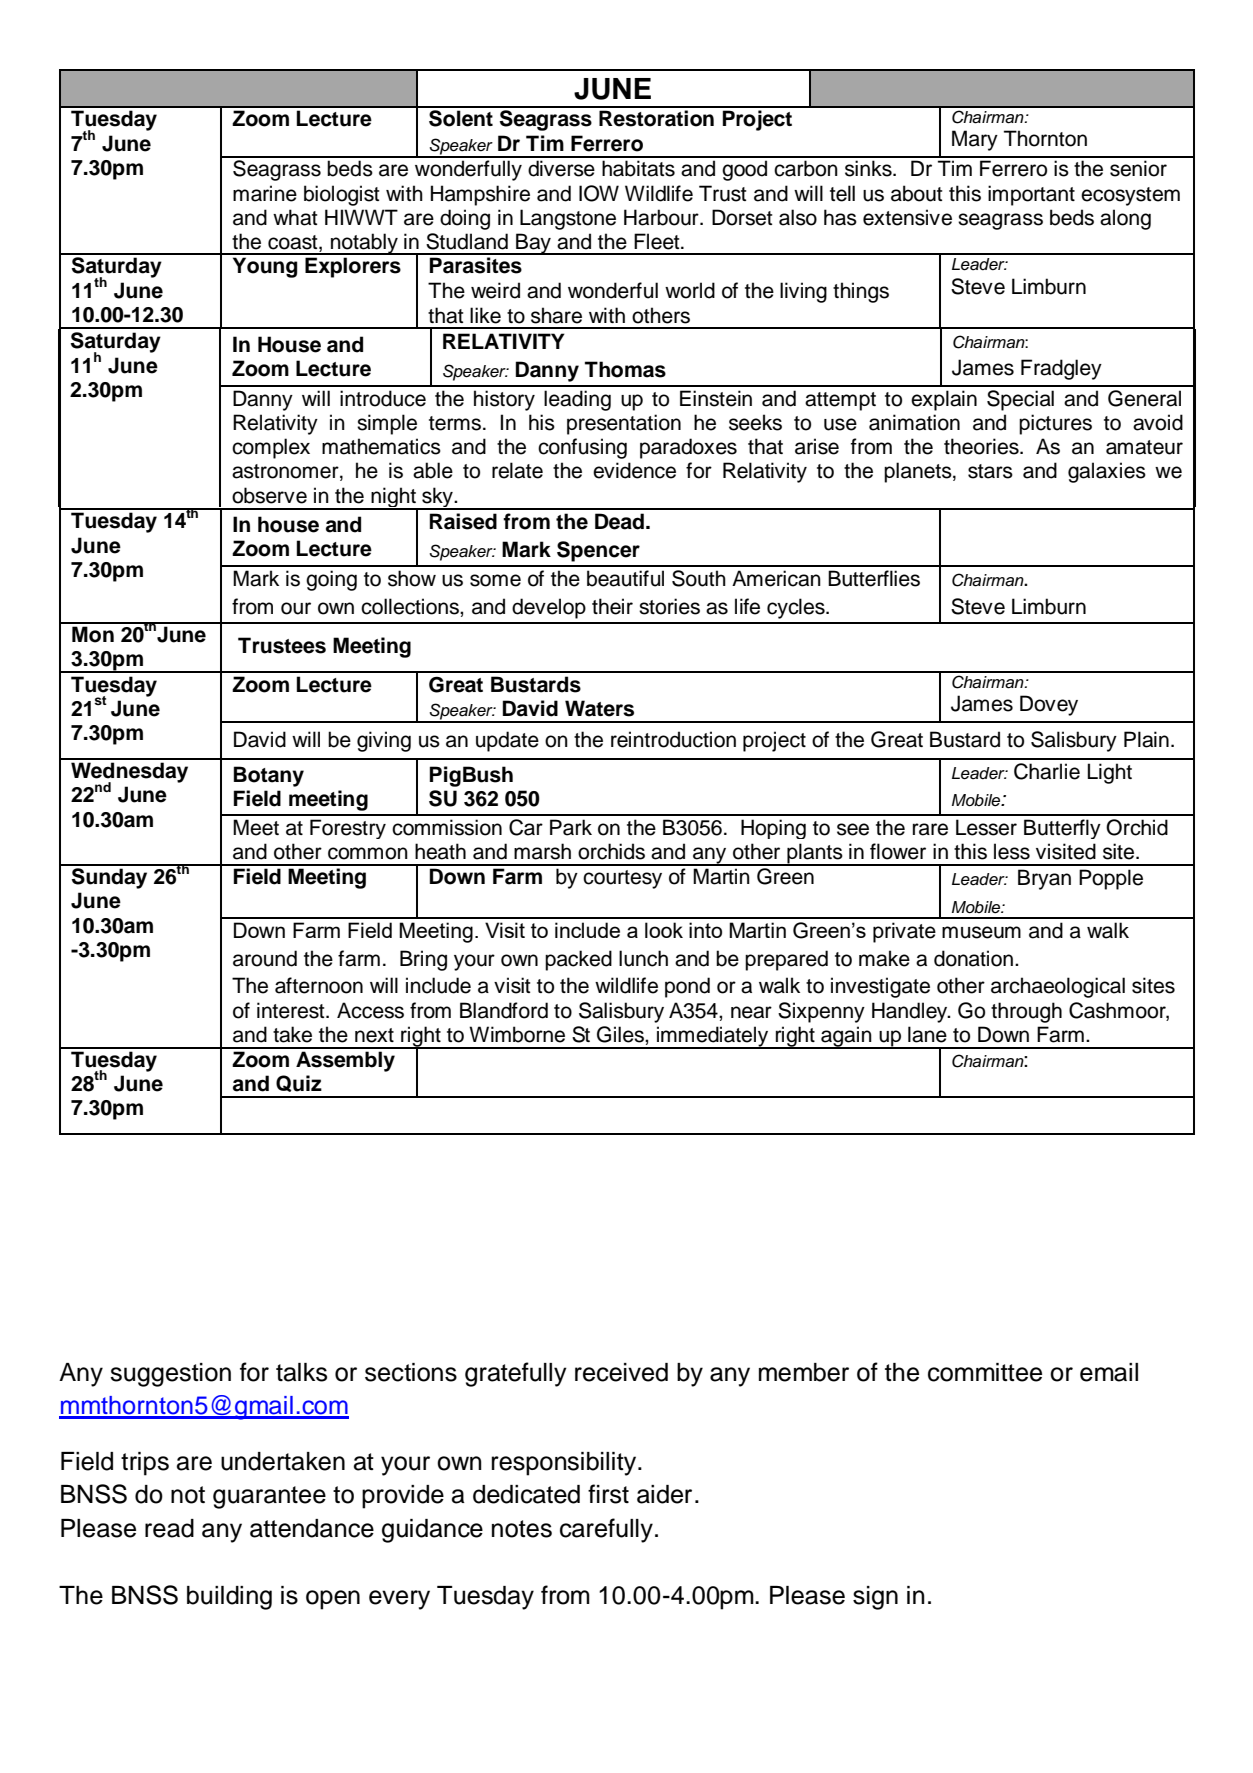 This image has width=1253, height=1773. I want to click on sign, so click(875, 1598).
